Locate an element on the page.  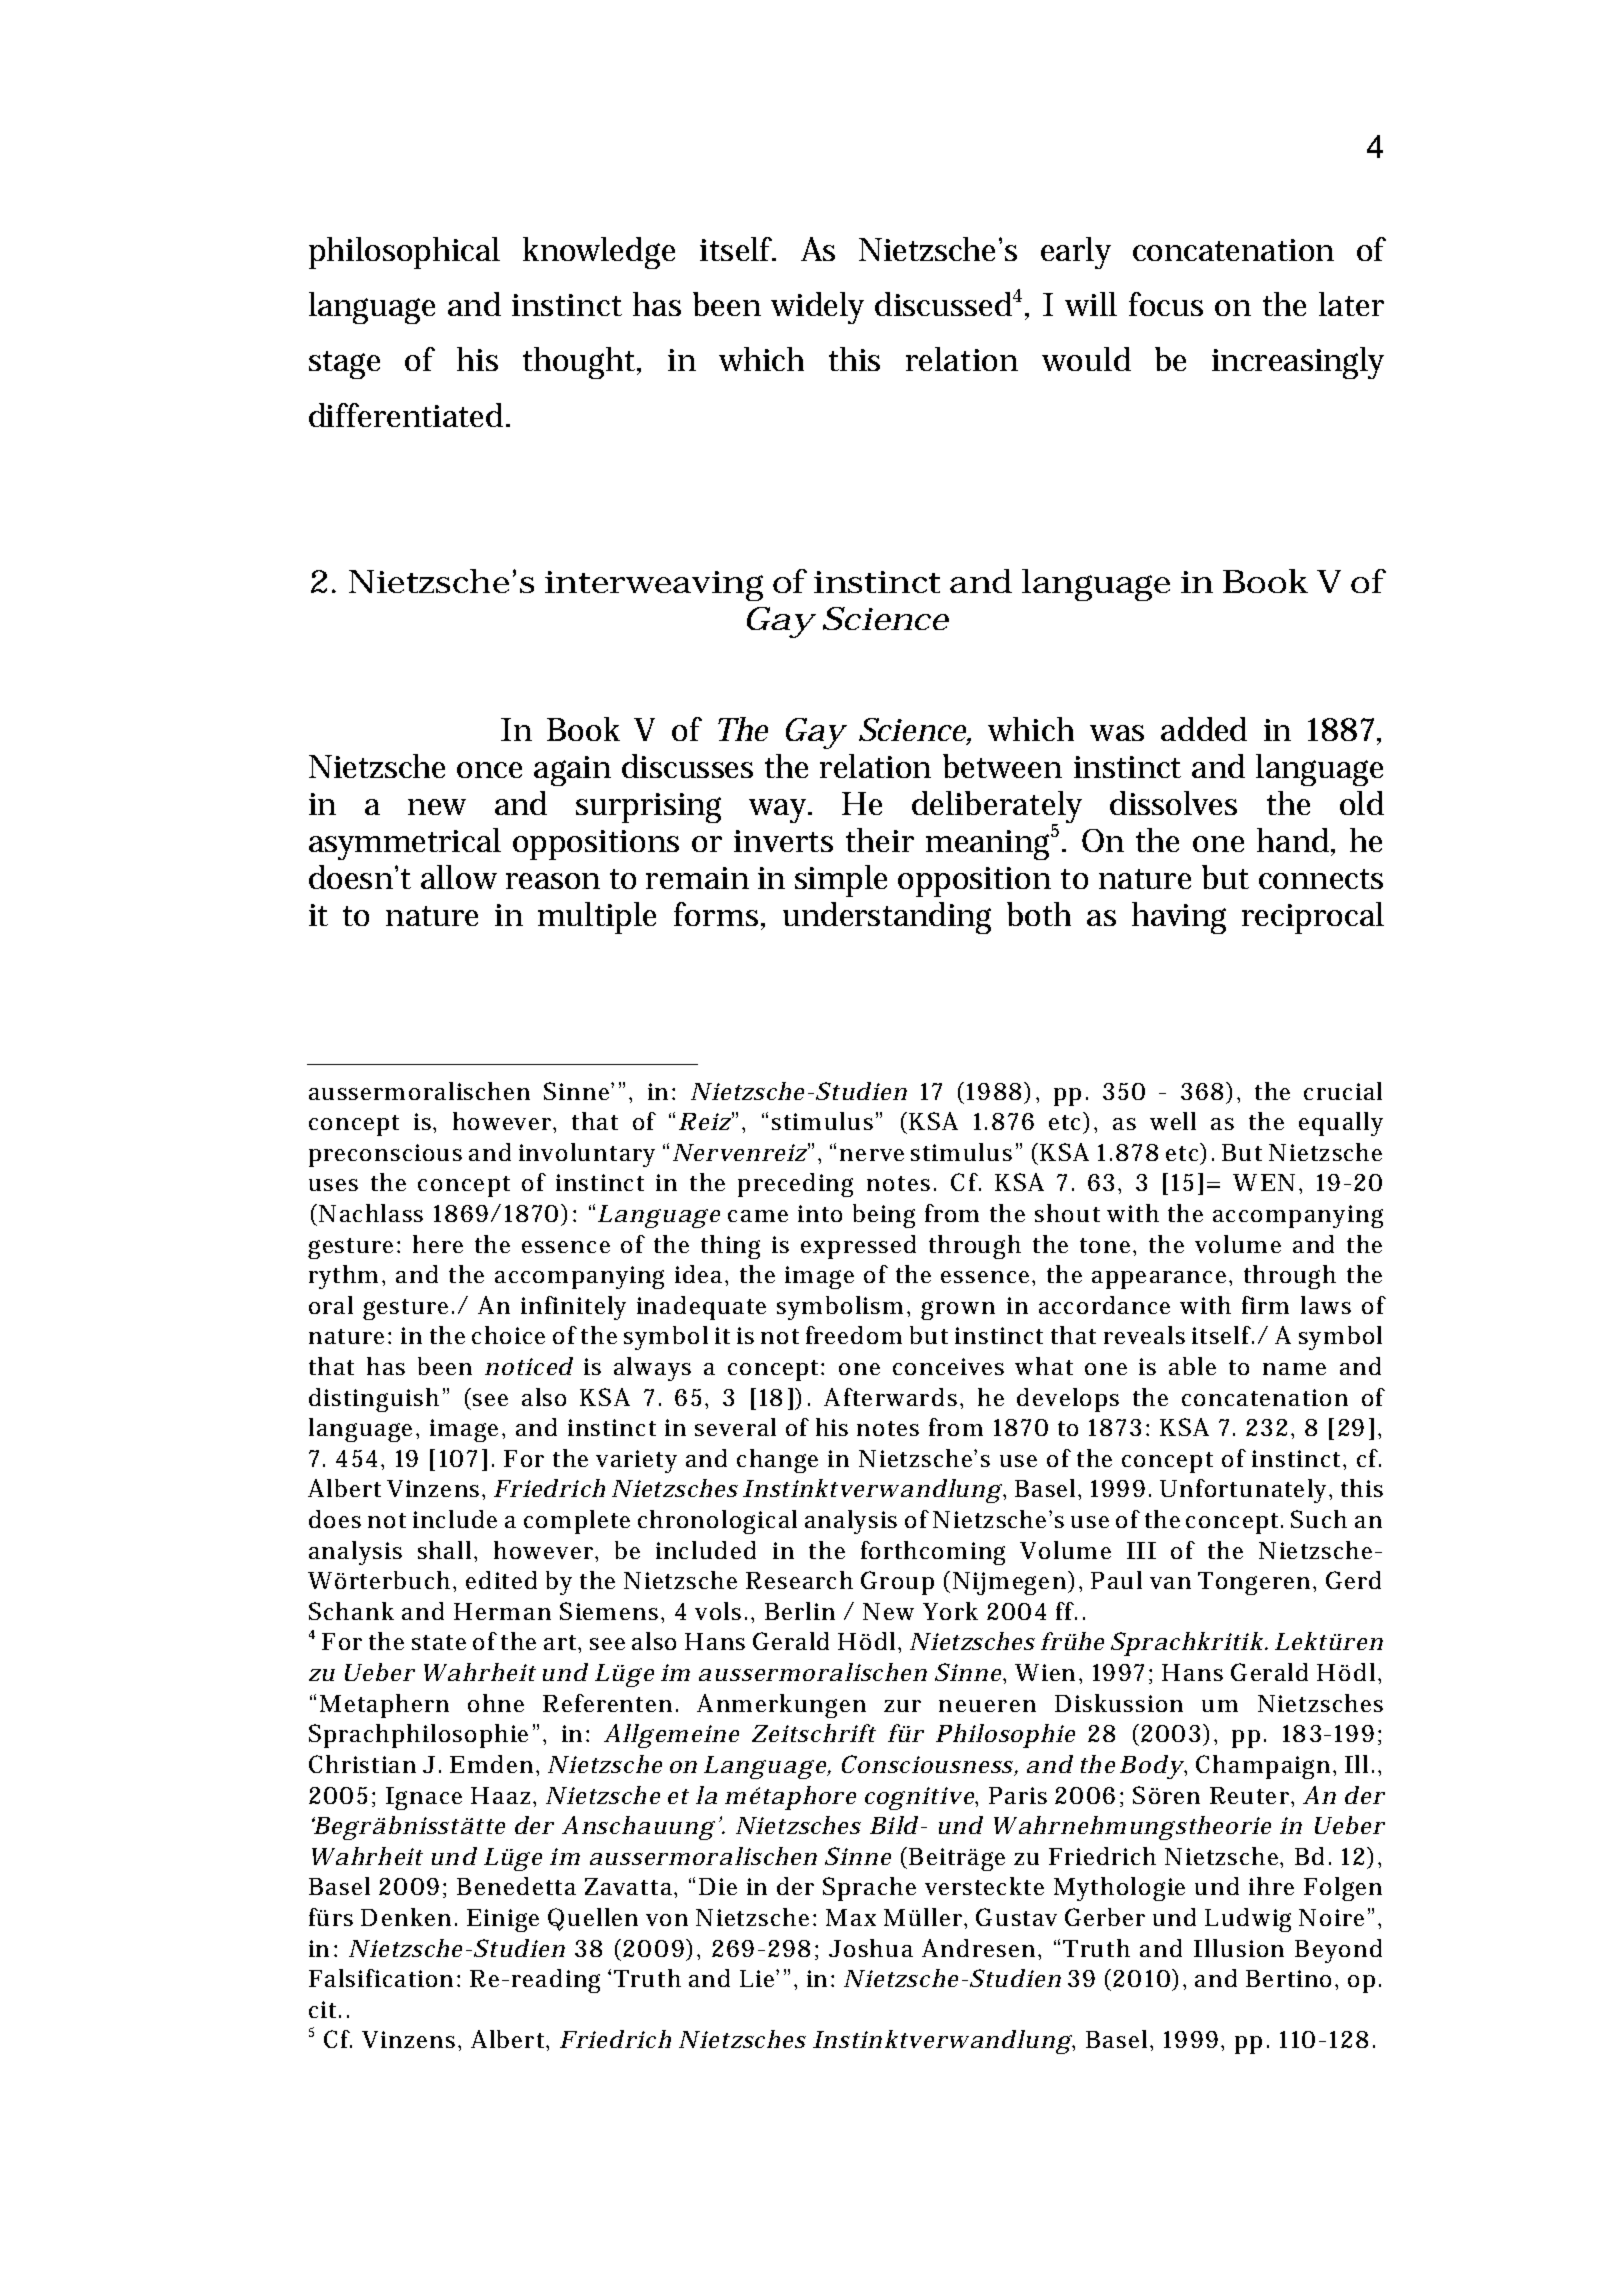
widely is located at coordinates (817, 308).
